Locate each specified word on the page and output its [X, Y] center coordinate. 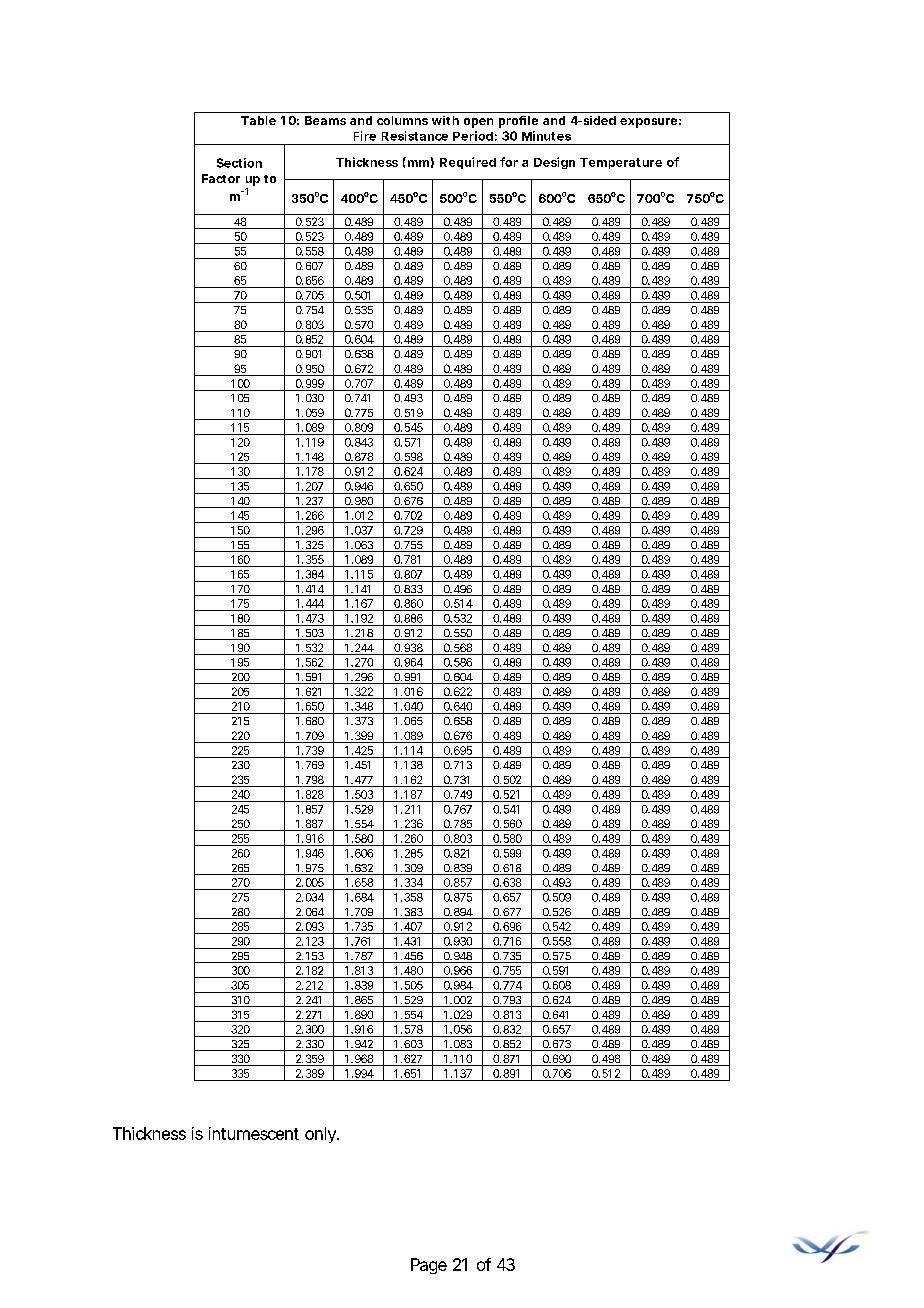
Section [239, 163]
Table [258, 120]
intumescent [254, 1133]
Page [429, 1266]
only [321, 1135]
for [509, 162]
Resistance [415, 136]
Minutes [546, 136]
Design [554, 163]
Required [468, 163]
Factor [221, 178]
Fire [365, 136]
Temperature [621, 163]
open [478, 123]
